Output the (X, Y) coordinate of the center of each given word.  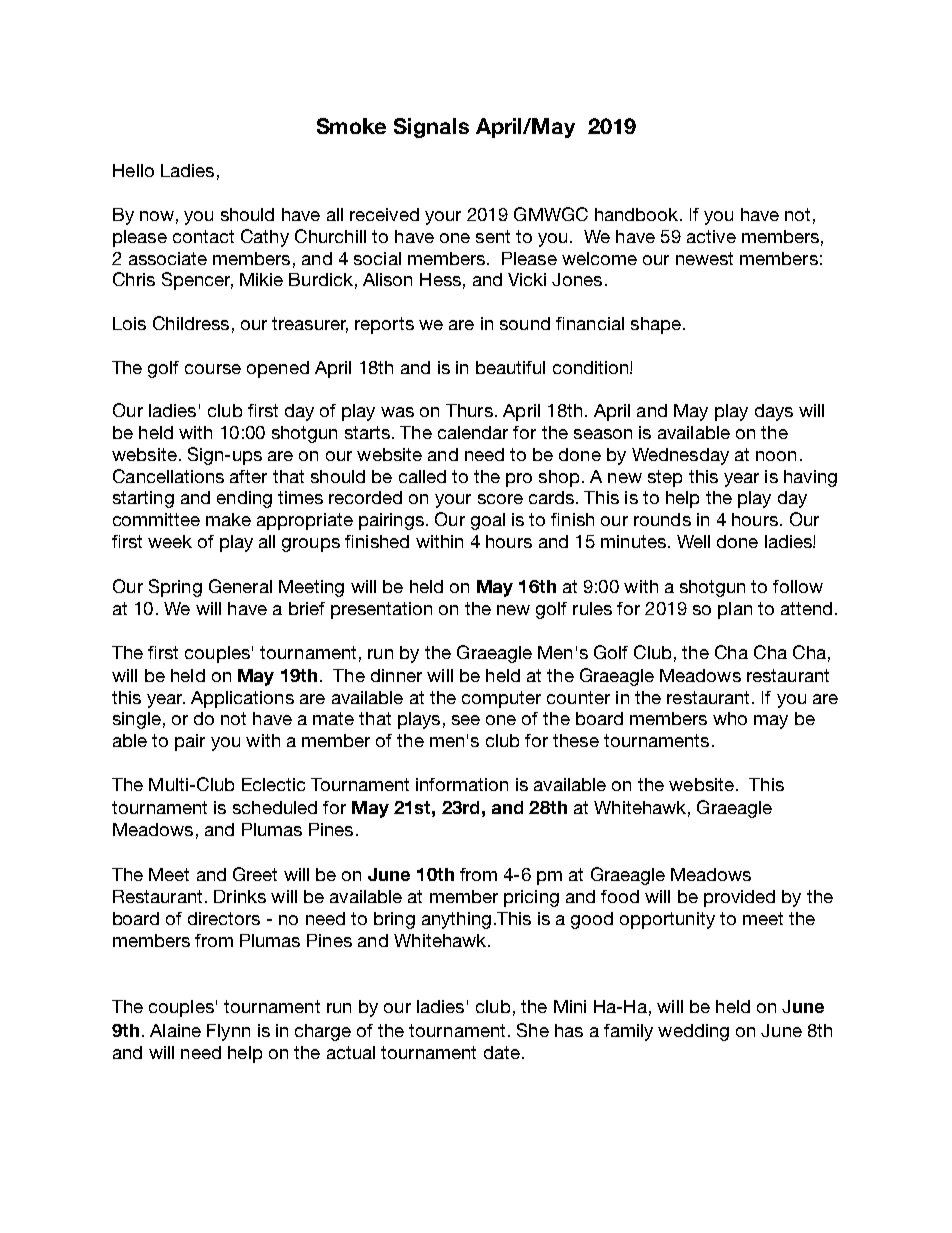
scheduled (275, 807)
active (711, 236)
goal (488, 521)
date (502, 1052)
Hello (133, 170)
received (384, 214)
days (774, 412)
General (240, 586)
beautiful (510, 367)
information (462, 784)
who (730, 718)
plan (735, 610)
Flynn (228, 1032)
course (213, 369)
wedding (693, 1032)
